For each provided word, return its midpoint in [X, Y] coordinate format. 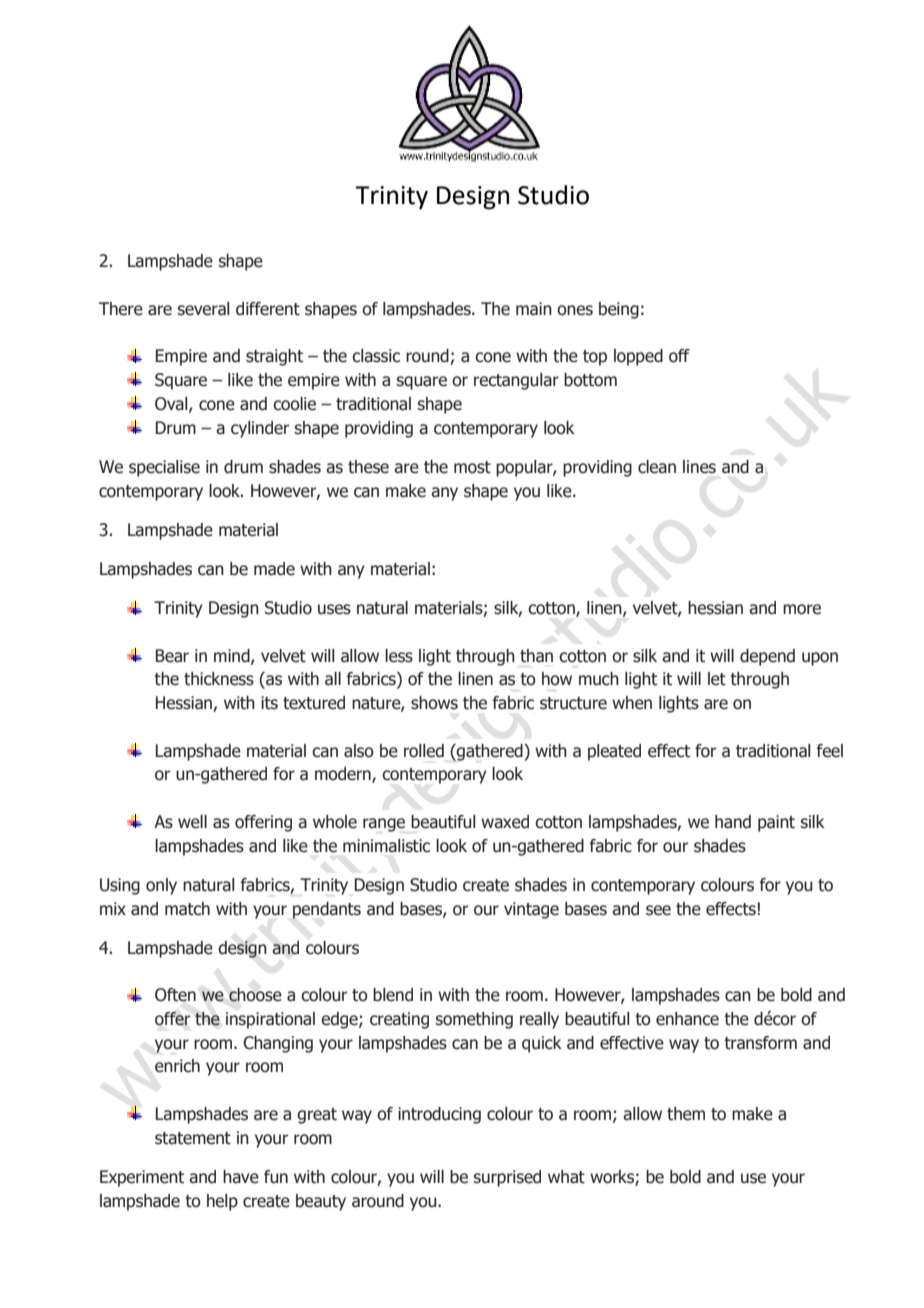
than [536, 656]
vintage [531, 910]
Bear [172, 656]
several [203, 309]
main [534, 309]
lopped [638, 357]
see [658, 910]
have [241, 1177]
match [187, 909]
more [802, 609]
